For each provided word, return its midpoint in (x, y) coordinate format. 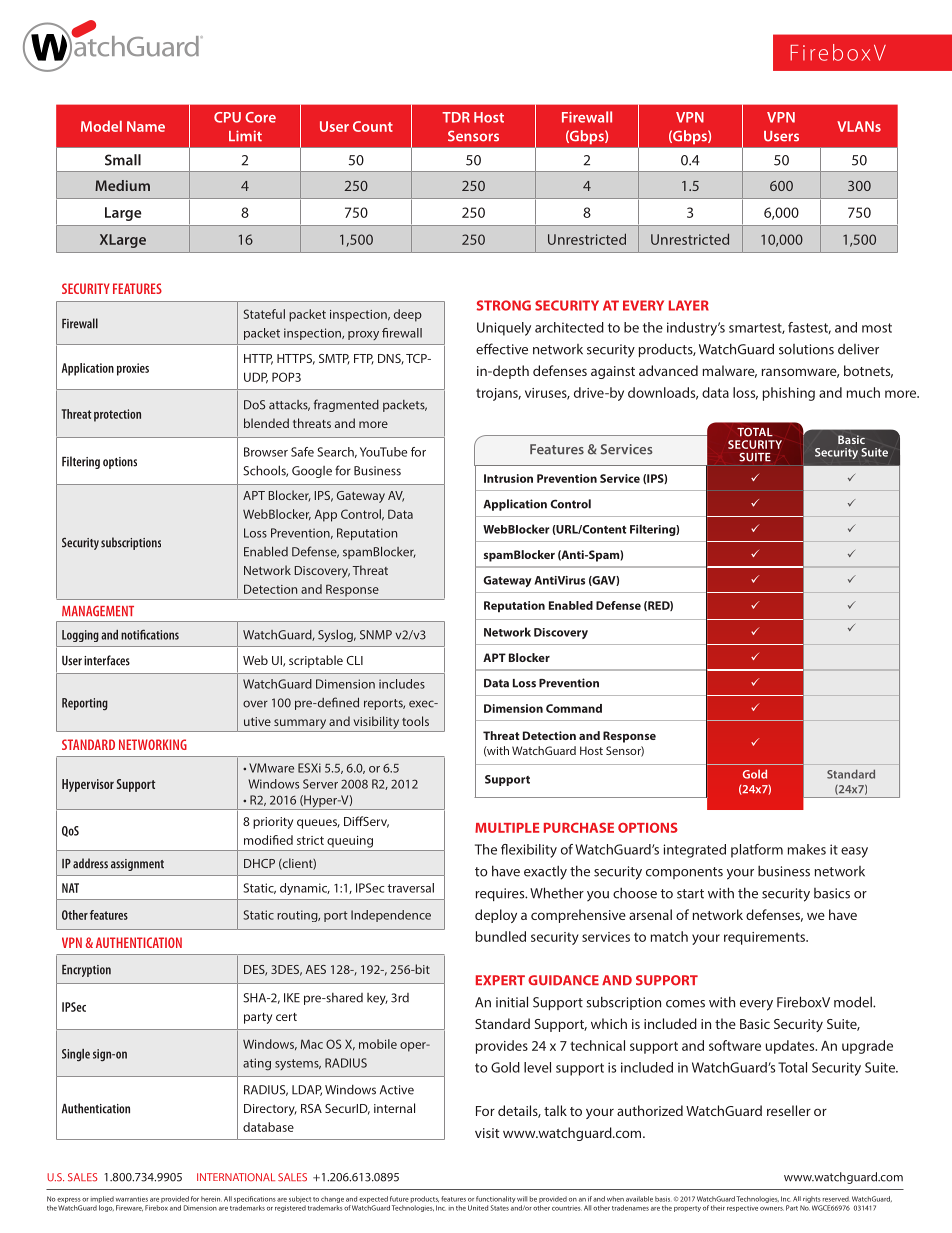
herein (211, 1199)
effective (502, 349)
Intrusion (508, 478)
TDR (456, 117)
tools (415, 721)
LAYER (689, 305)
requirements (766, 938)
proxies (133, 369)
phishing (789, 394)
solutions (806, 349)
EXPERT (500, 980)
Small (123, 160)
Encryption (86, 971)
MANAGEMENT (98, 611)
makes (807, 849)
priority (273, 823)
